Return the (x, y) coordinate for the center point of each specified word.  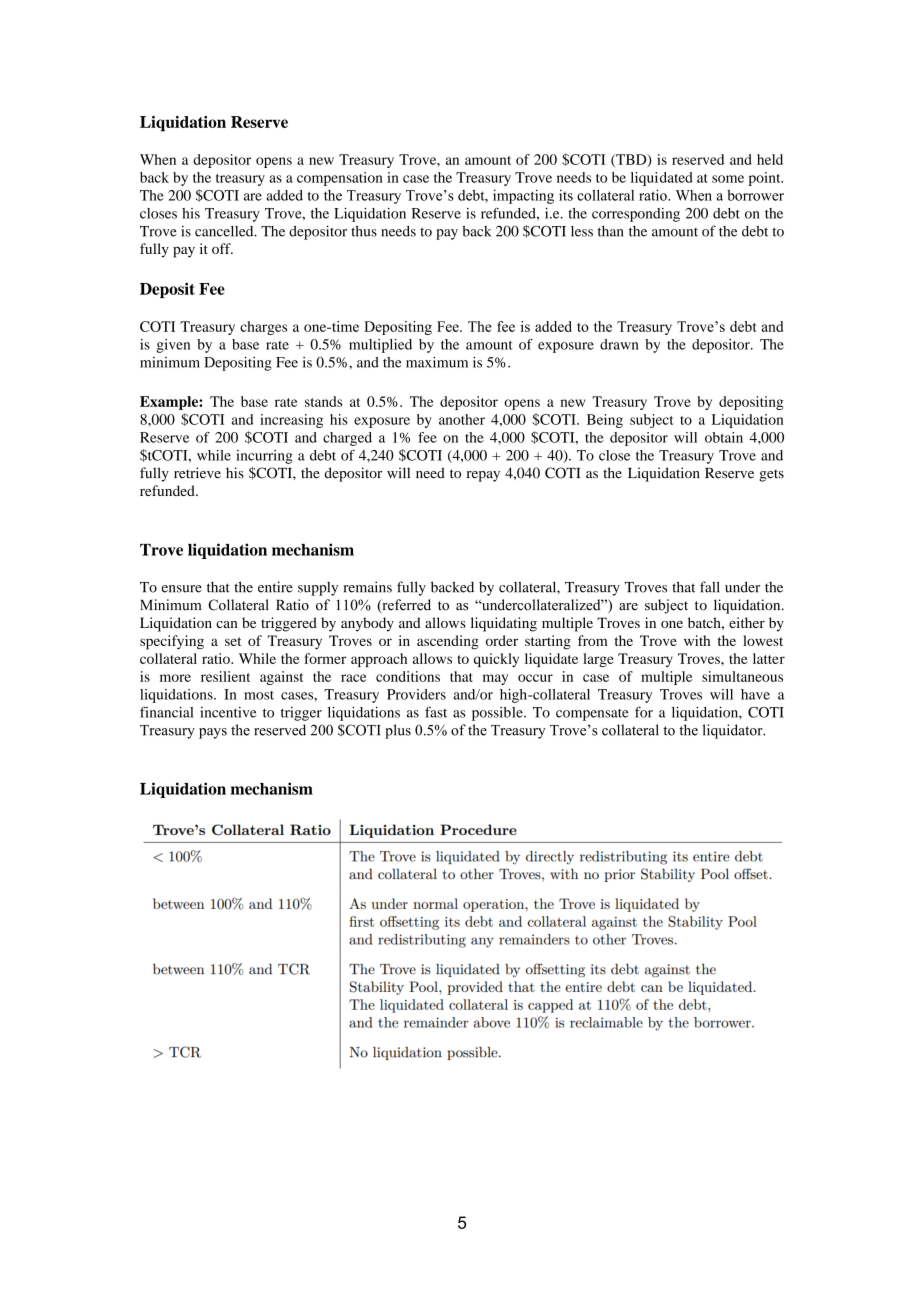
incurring (264, 457)
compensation (340, 179)
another (462, 419)
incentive (228, 712)
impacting (523, 196)
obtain (724, 437)
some (728, 179)
